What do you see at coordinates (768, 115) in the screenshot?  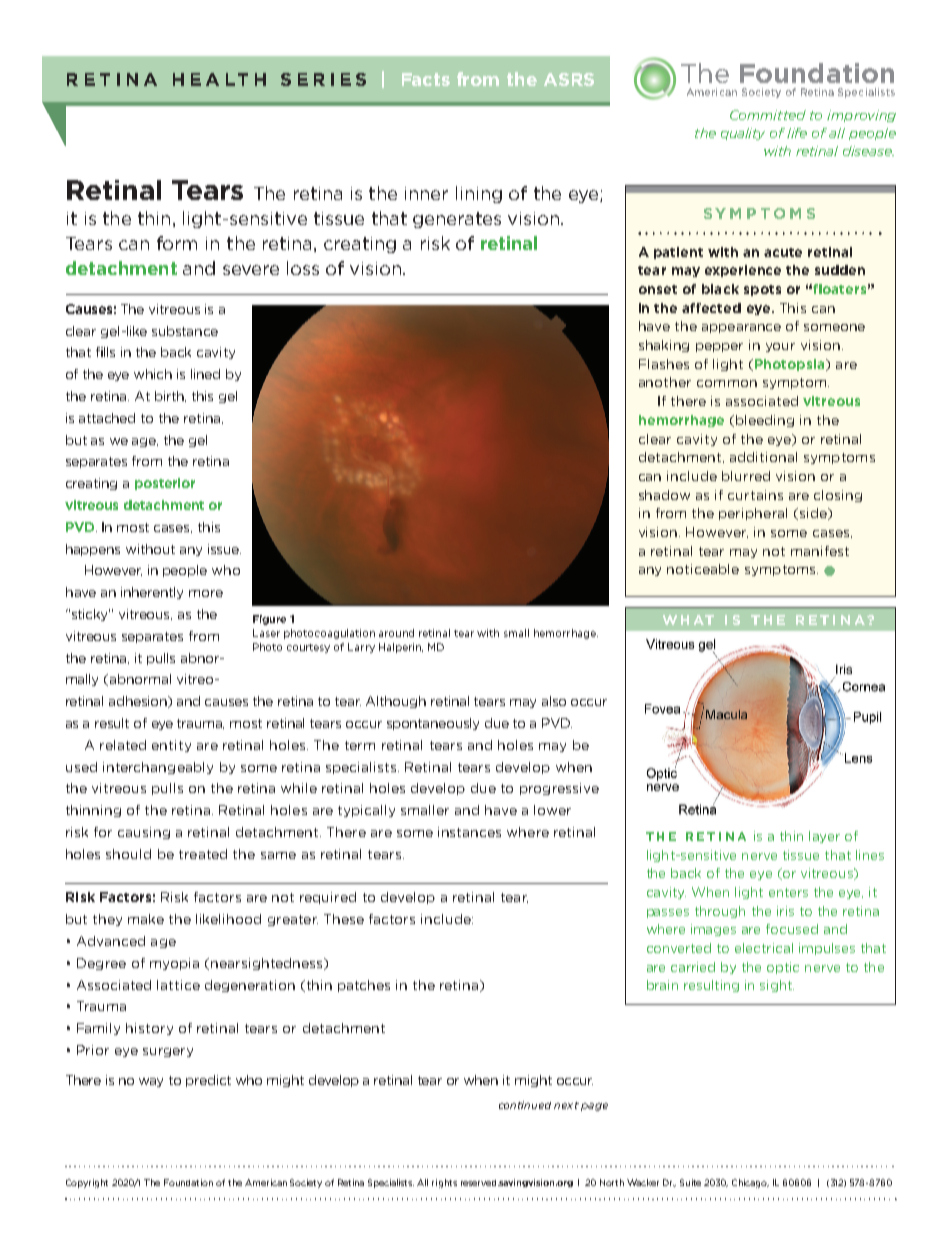 I see `Committed` at bounding box center [768, 115].
